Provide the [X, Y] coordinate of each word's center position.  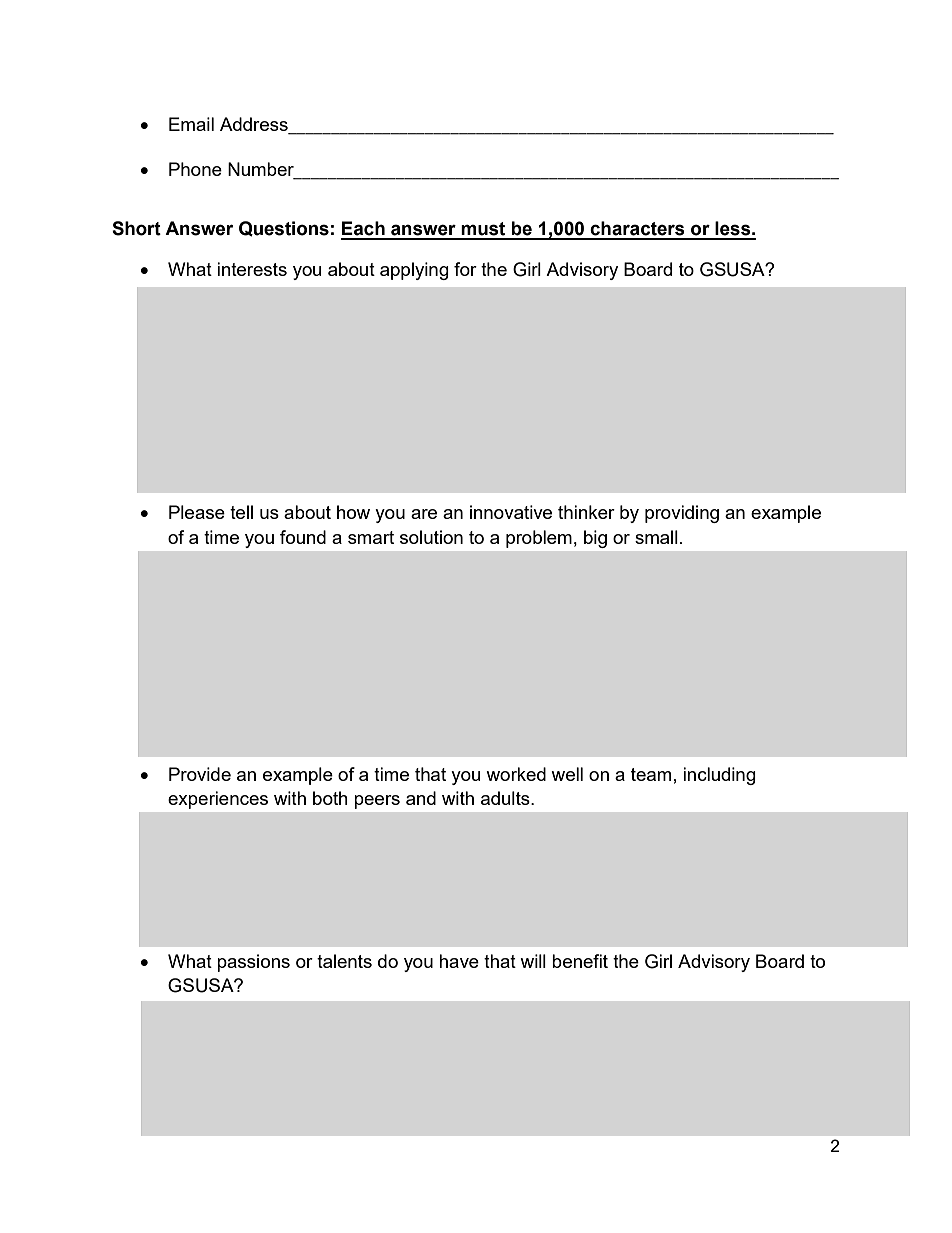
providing [682, 514]
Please [197, 512]
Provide [200, 774]
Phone [195, 169]
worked [516, 774]
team [651, 774]
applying [414, 271]
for [465, 269]
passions [253, 963]
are [424, 514]
